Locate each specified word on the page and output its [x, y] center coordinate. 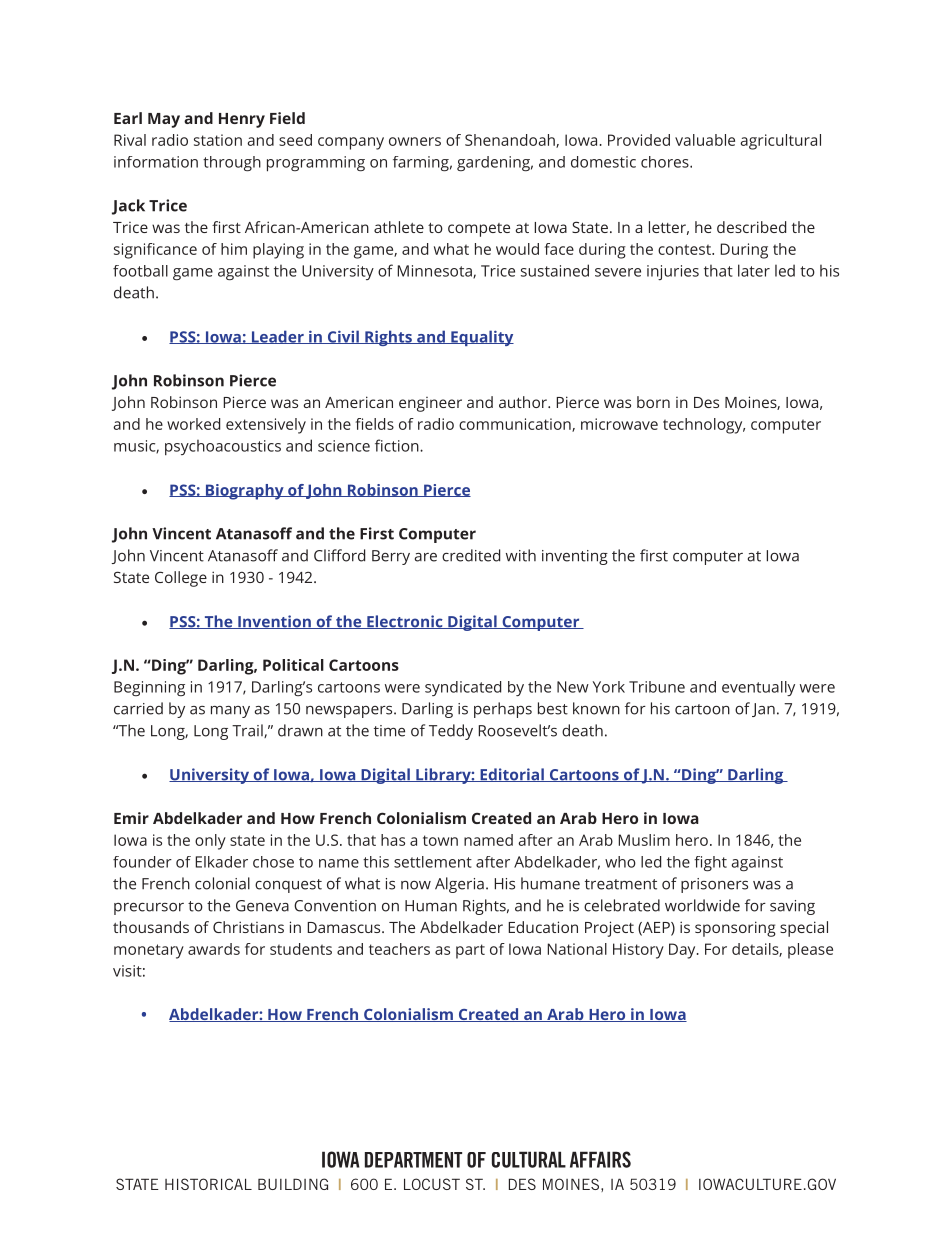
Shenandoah [511, 141]
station [218, 140]
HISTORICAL [208, 1184]
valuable [705, 140]
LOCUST [432, 1184]
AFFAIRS [600, 1159]
